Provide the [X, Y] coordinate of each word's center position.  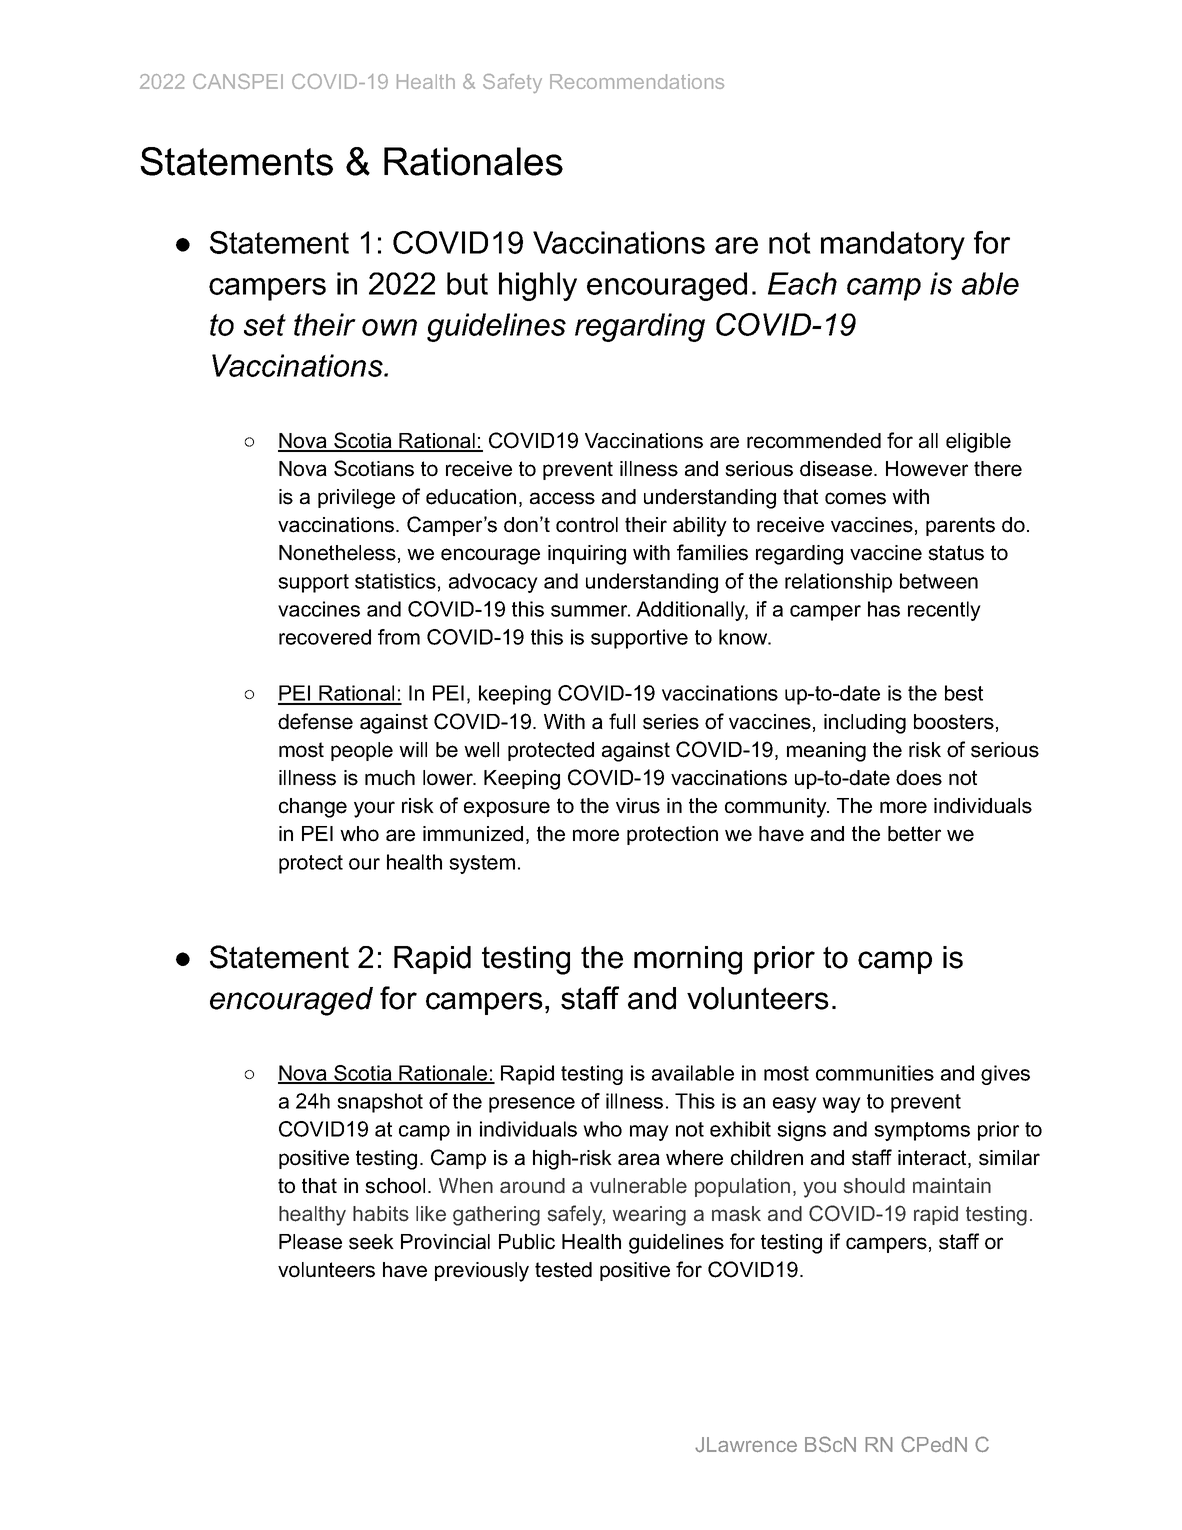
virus [638, 806]
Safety [512, 83]
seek [371, 1242]
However [927, 469]
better [914, 834]
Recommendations [637, 81]
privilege [356, 499]
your [374, 809]
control [587, 525]
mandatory [893, 245]
